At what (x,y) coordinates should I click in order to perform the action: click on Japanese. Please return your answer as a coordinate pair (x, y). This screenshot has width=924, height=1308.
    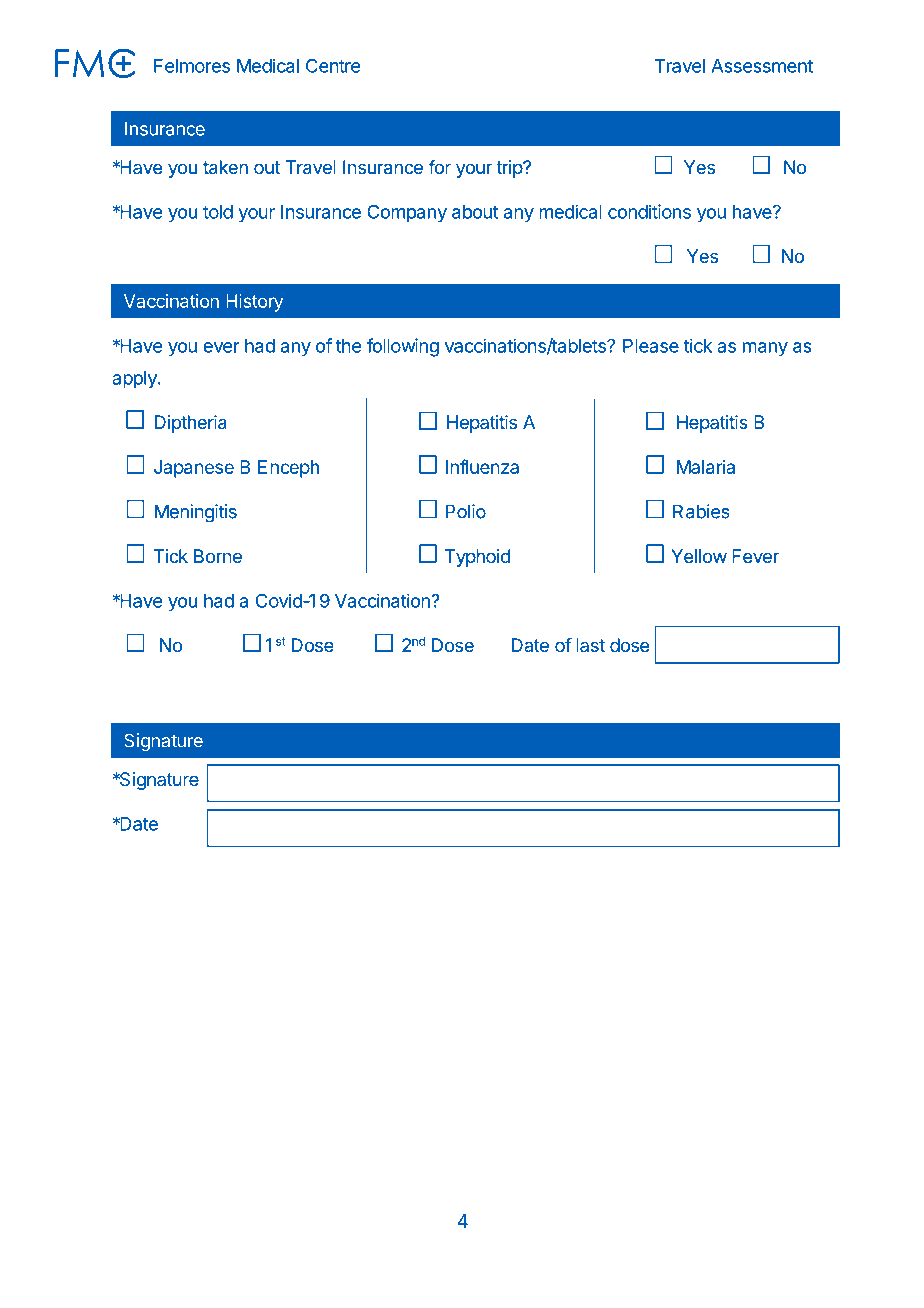
    Looking at the image, I should click on (194, 469).
